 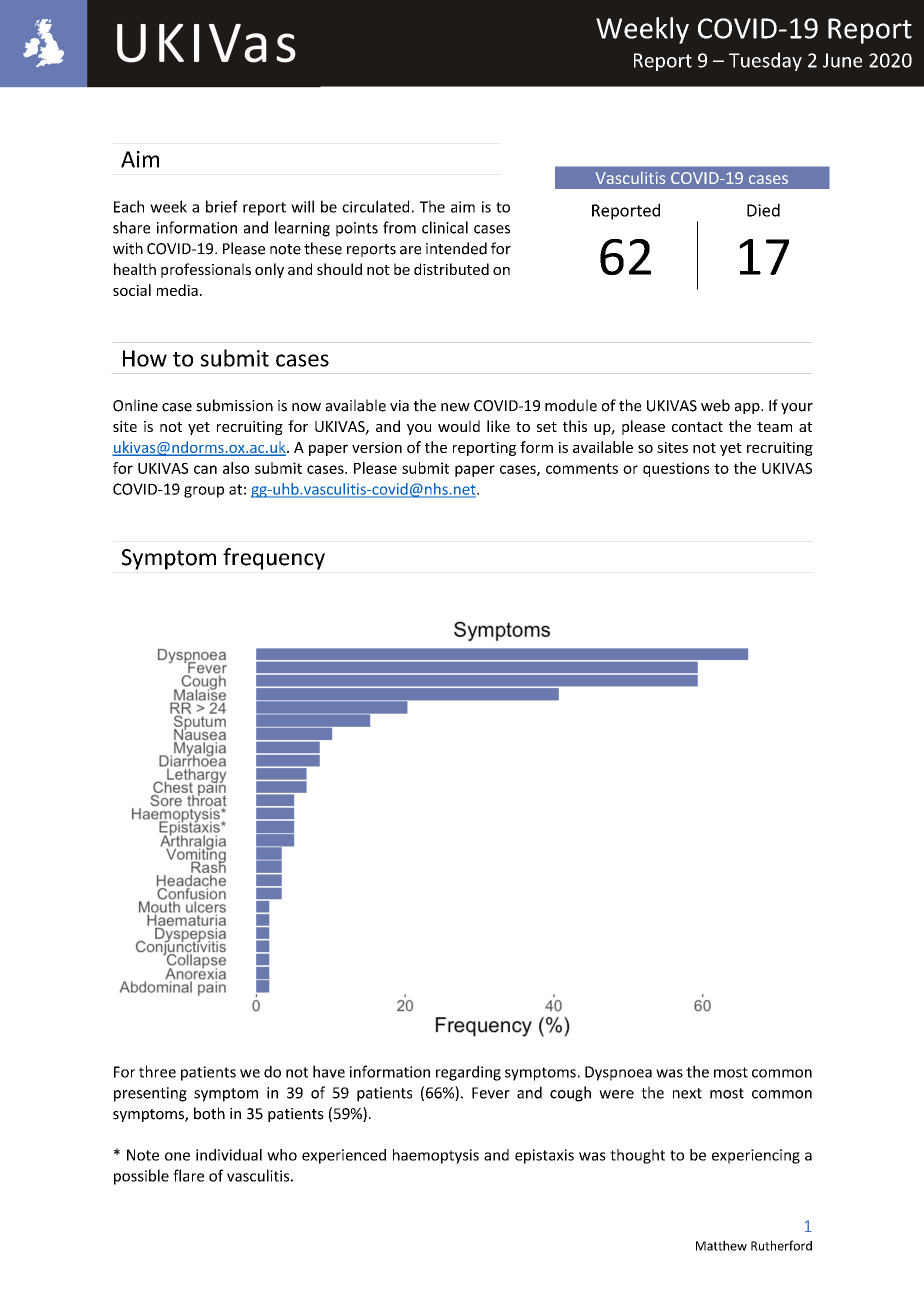 I want to click on comments, so click(x=582, y=468).
